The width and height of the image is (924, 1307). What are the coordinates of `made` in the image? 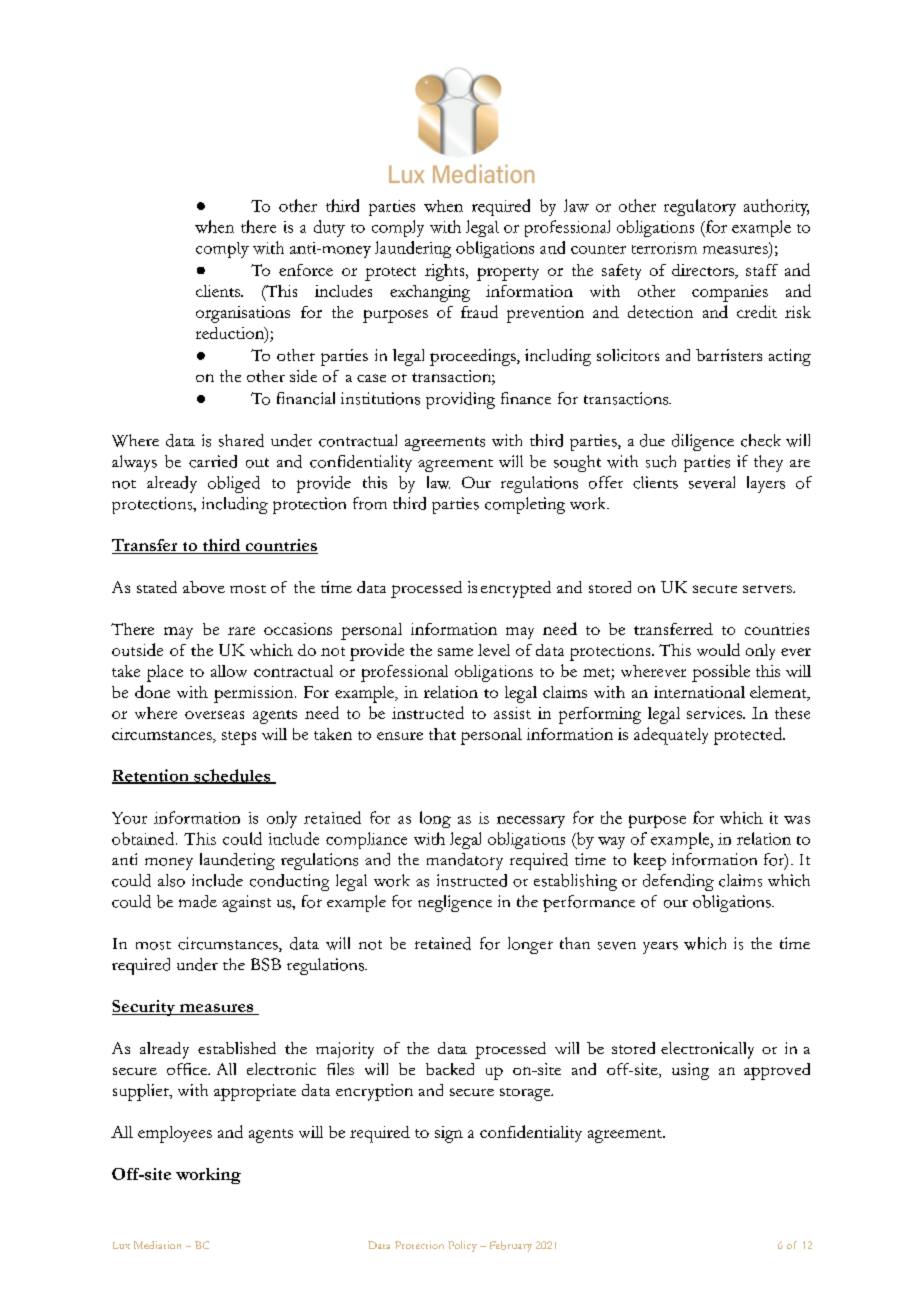 It's located at (198, 901).
